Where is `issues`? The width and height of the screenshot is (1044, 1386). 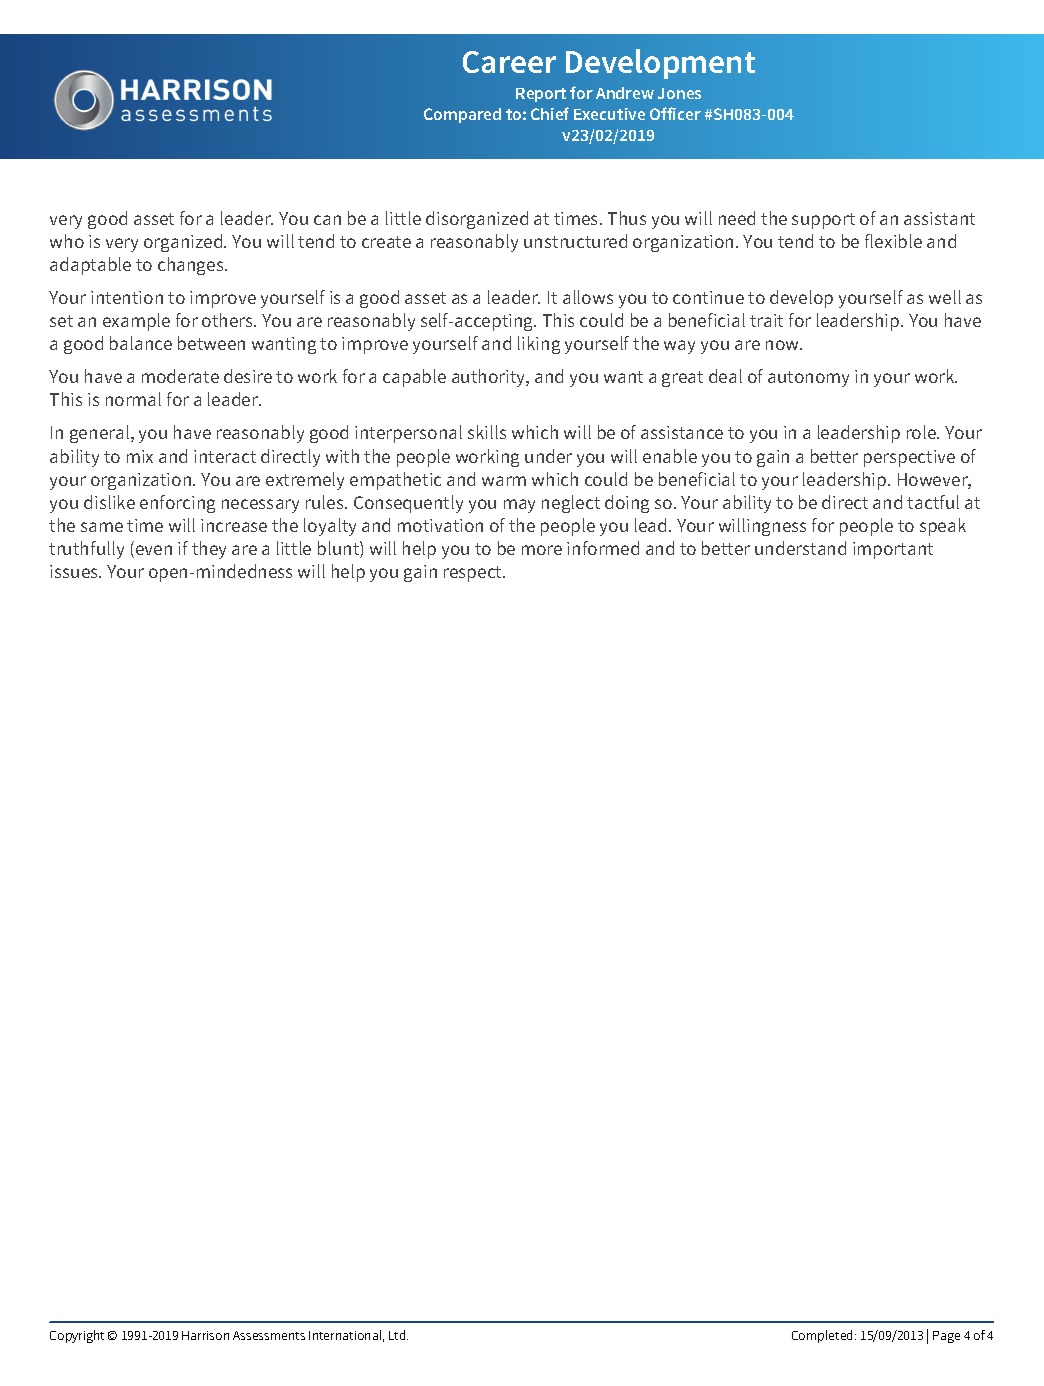
issues is located at coordinates (75, 571).
